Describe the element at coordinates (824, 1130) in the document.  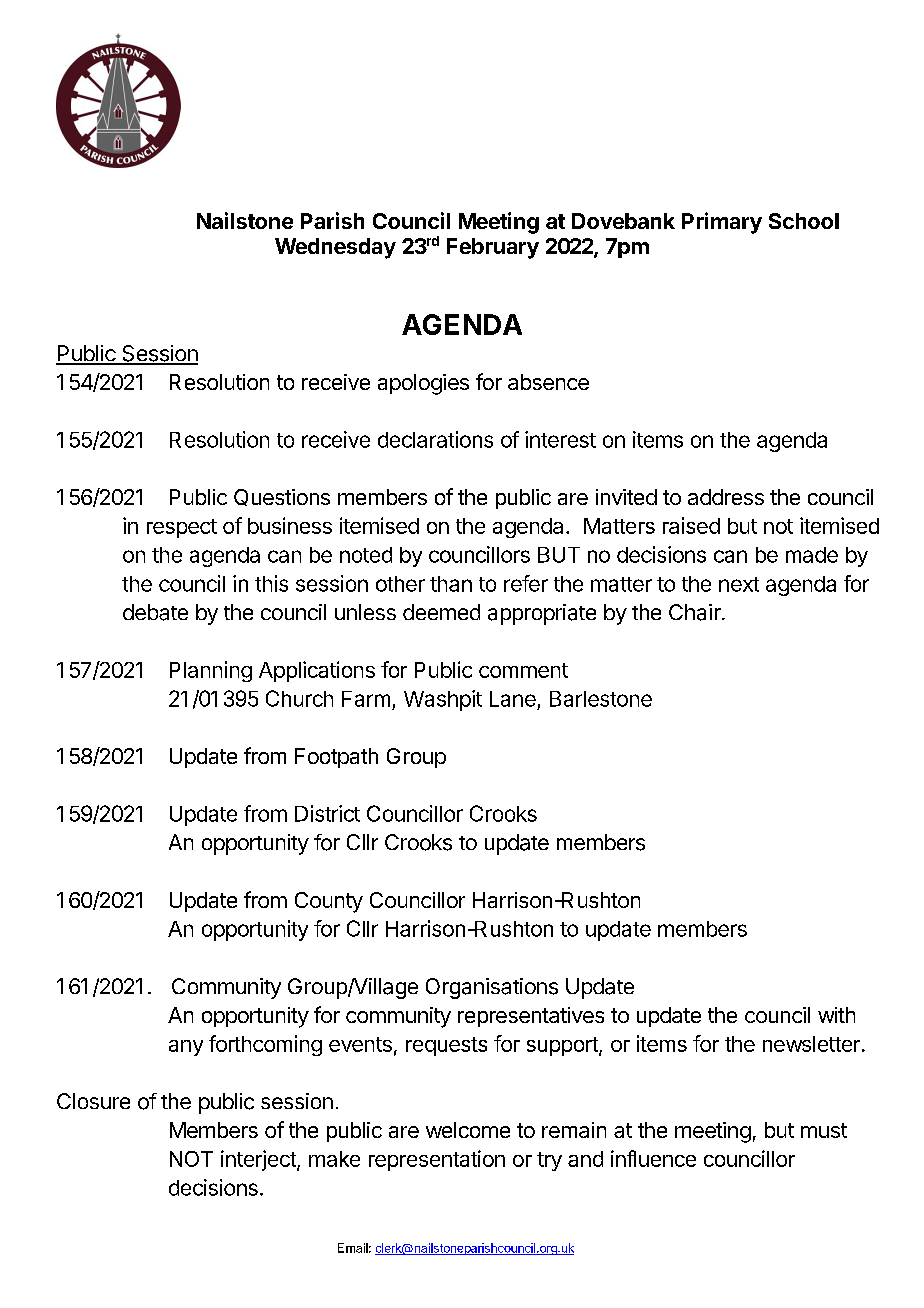
I see `must` at that location.
